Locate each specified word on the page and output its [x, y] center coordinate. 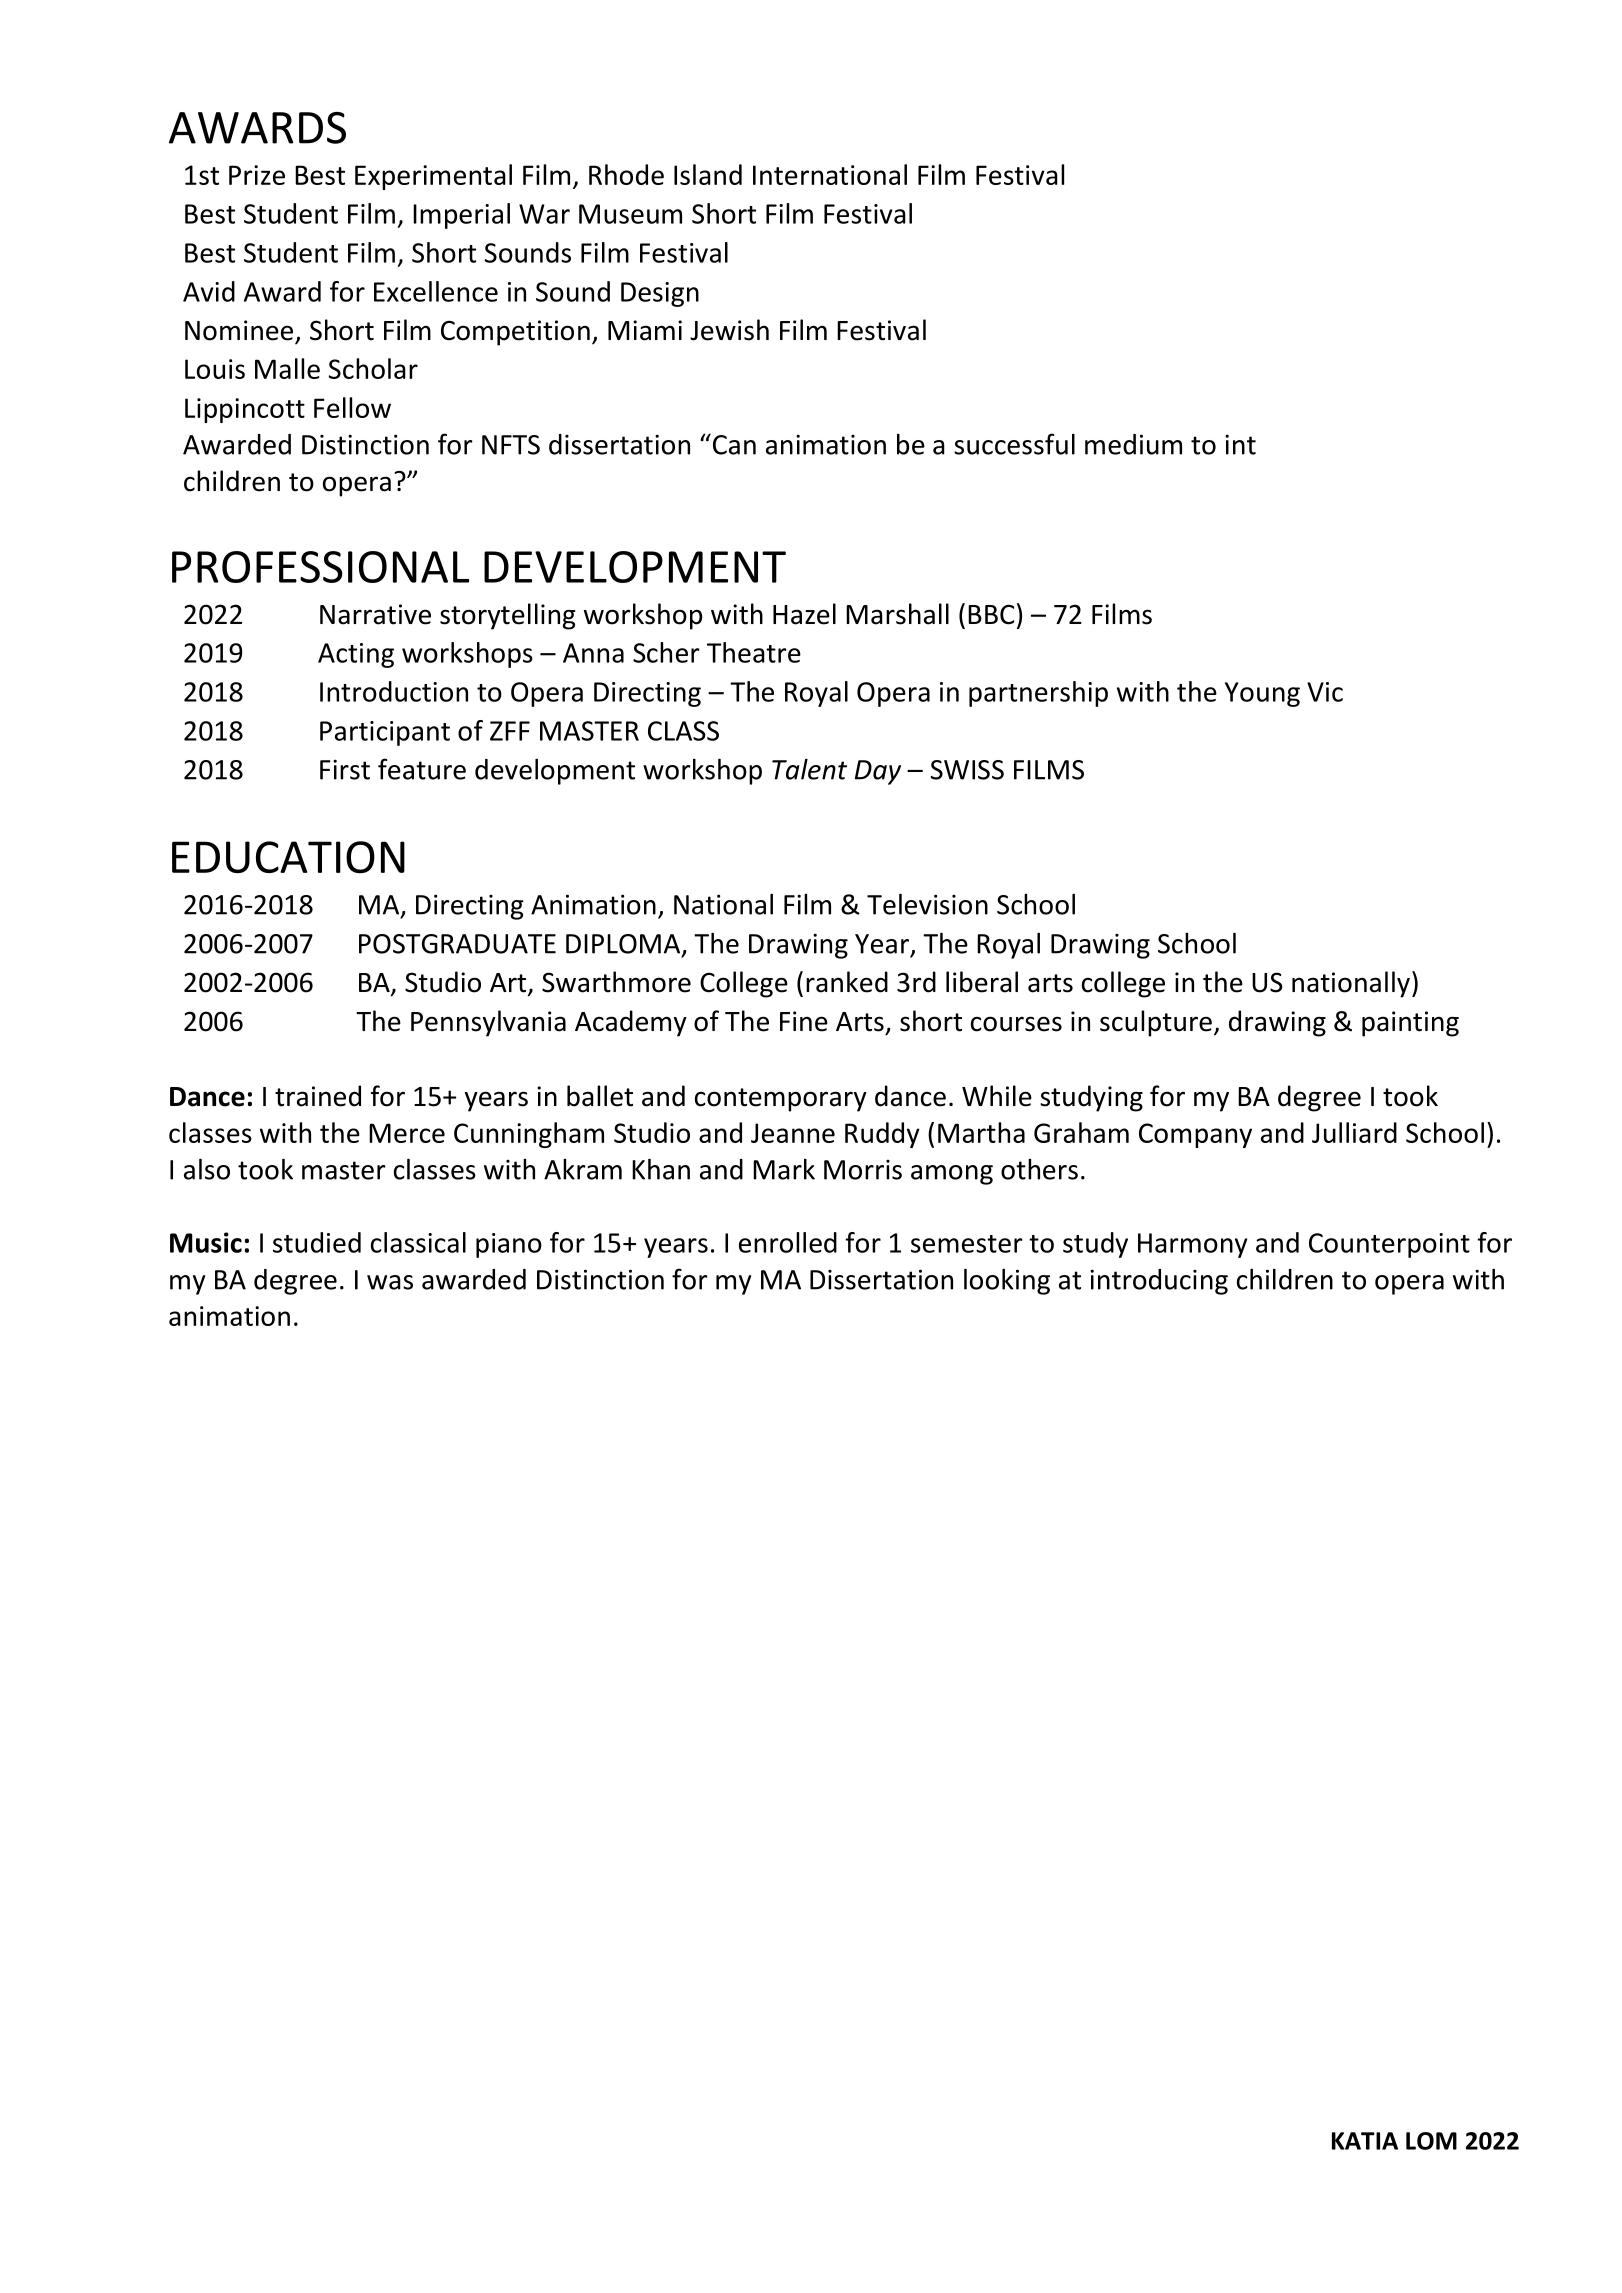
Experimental [433, 177]
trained [318, 1096]
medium [1133, 444]
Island [708, 174]
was [390, 1282]
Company [1195, 1135]
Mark [784, 1169]
